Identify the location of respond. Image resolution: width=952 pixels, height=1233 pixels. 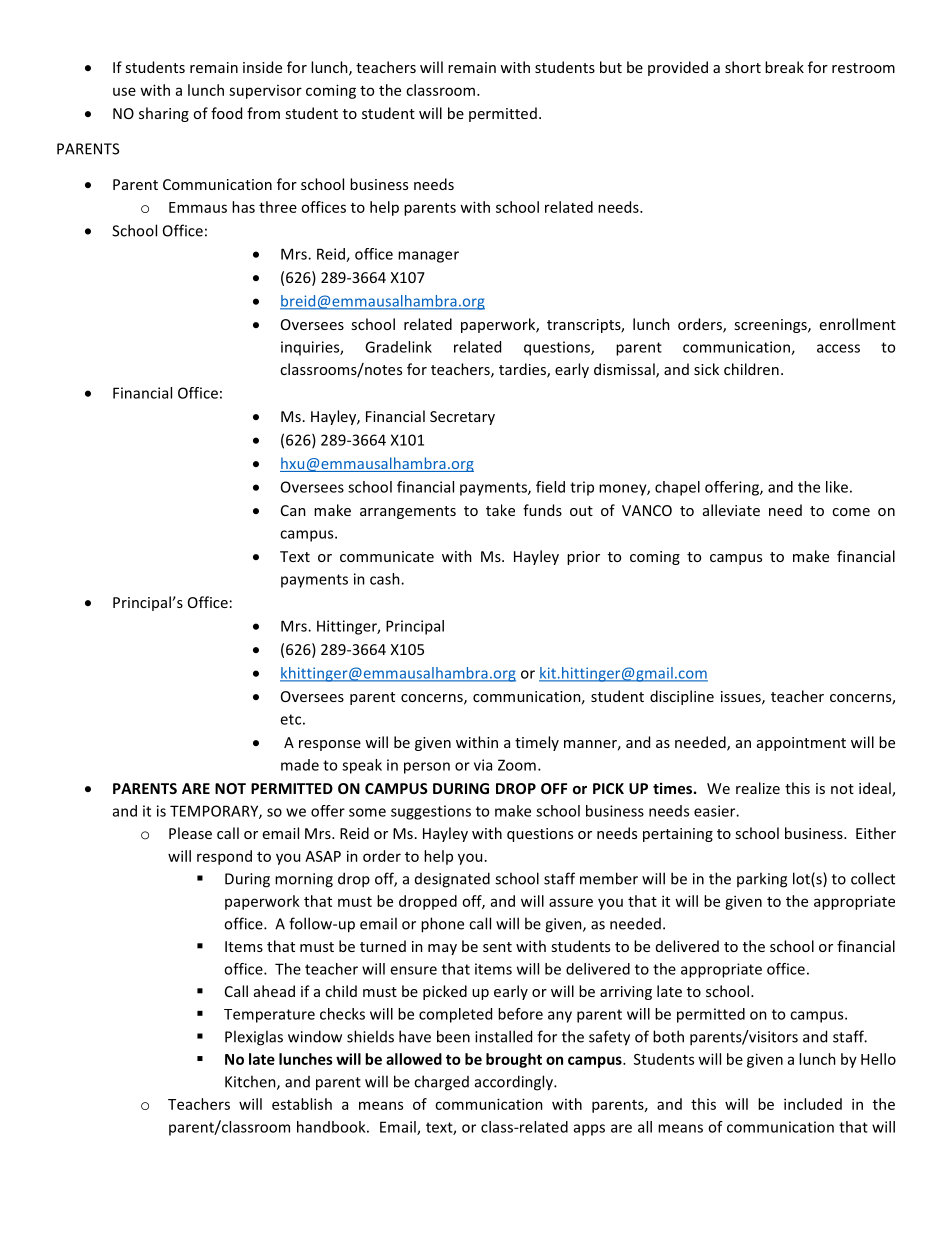
(224, 857).
